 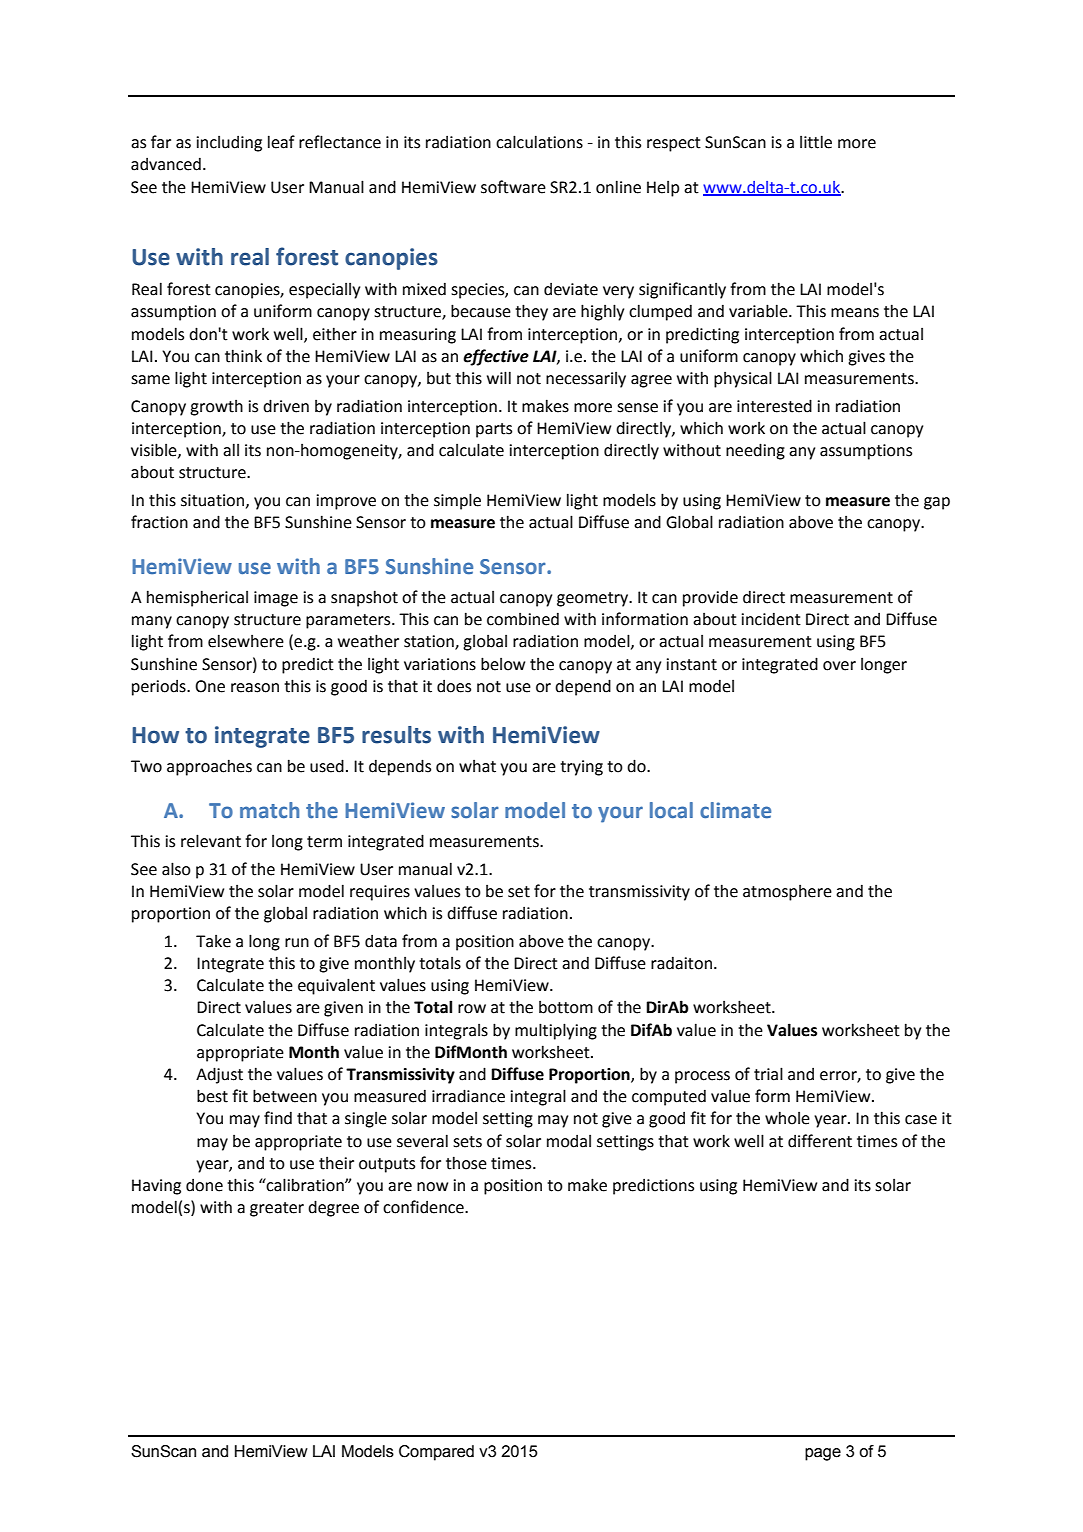 I want to click on confidence, so click(x=424, y=1207).
